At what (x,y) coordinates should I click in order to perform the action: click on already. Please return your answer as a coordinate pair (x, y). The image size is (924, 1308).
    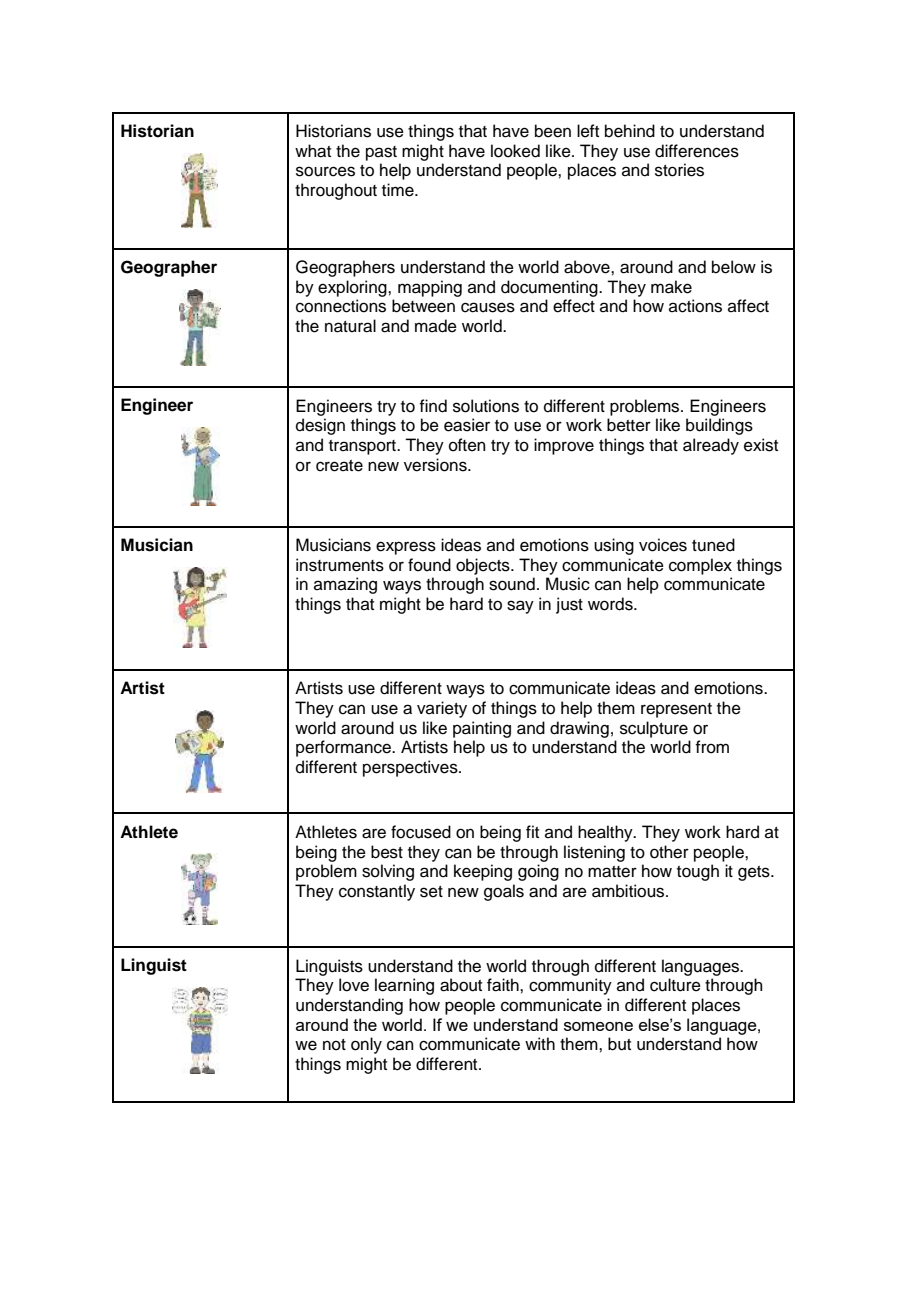
    Looking at the image, I should click on (711, 446).
